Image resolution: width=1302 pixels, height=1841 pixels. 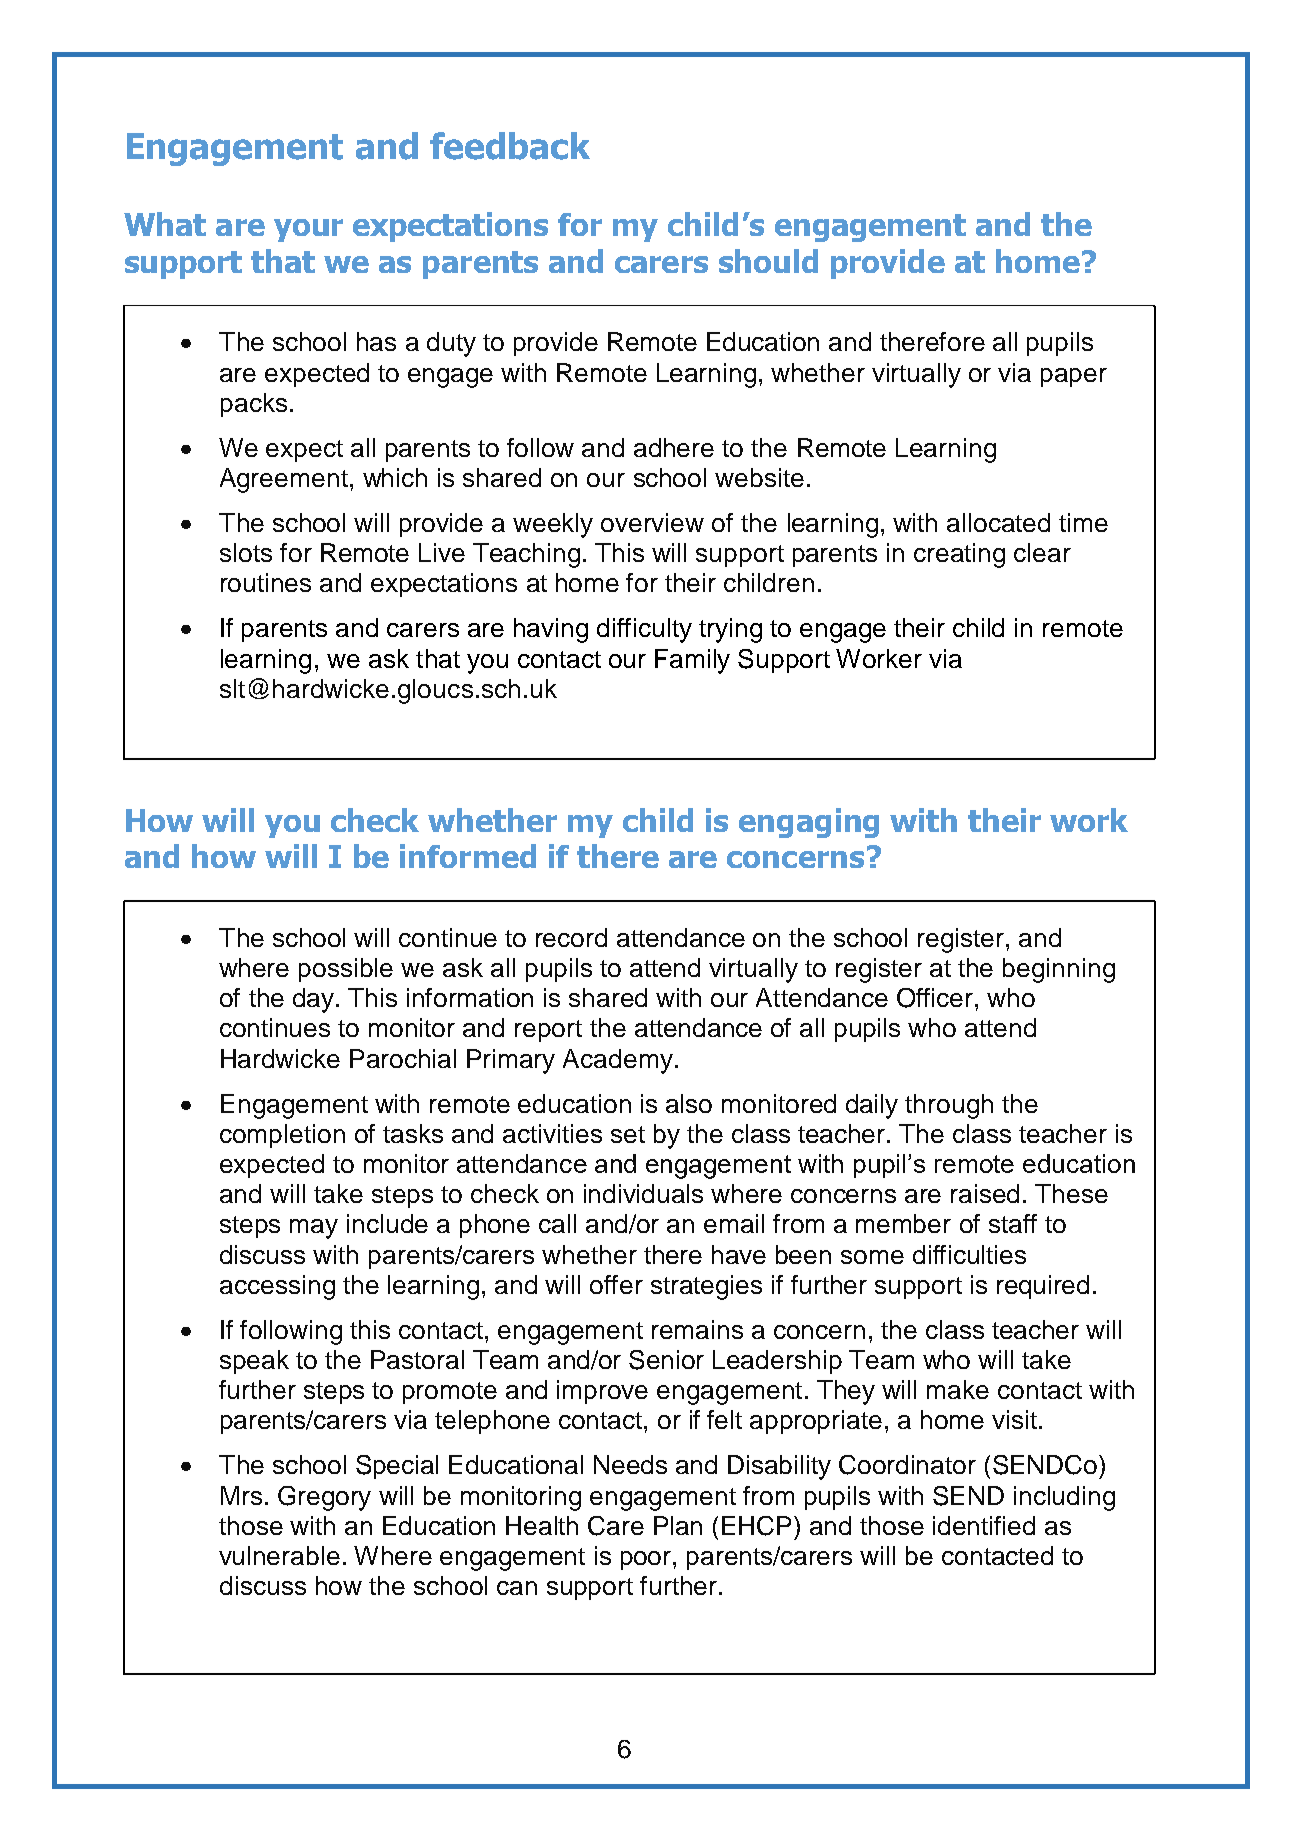 I want to click on possible, so click(x=346, y=970).
